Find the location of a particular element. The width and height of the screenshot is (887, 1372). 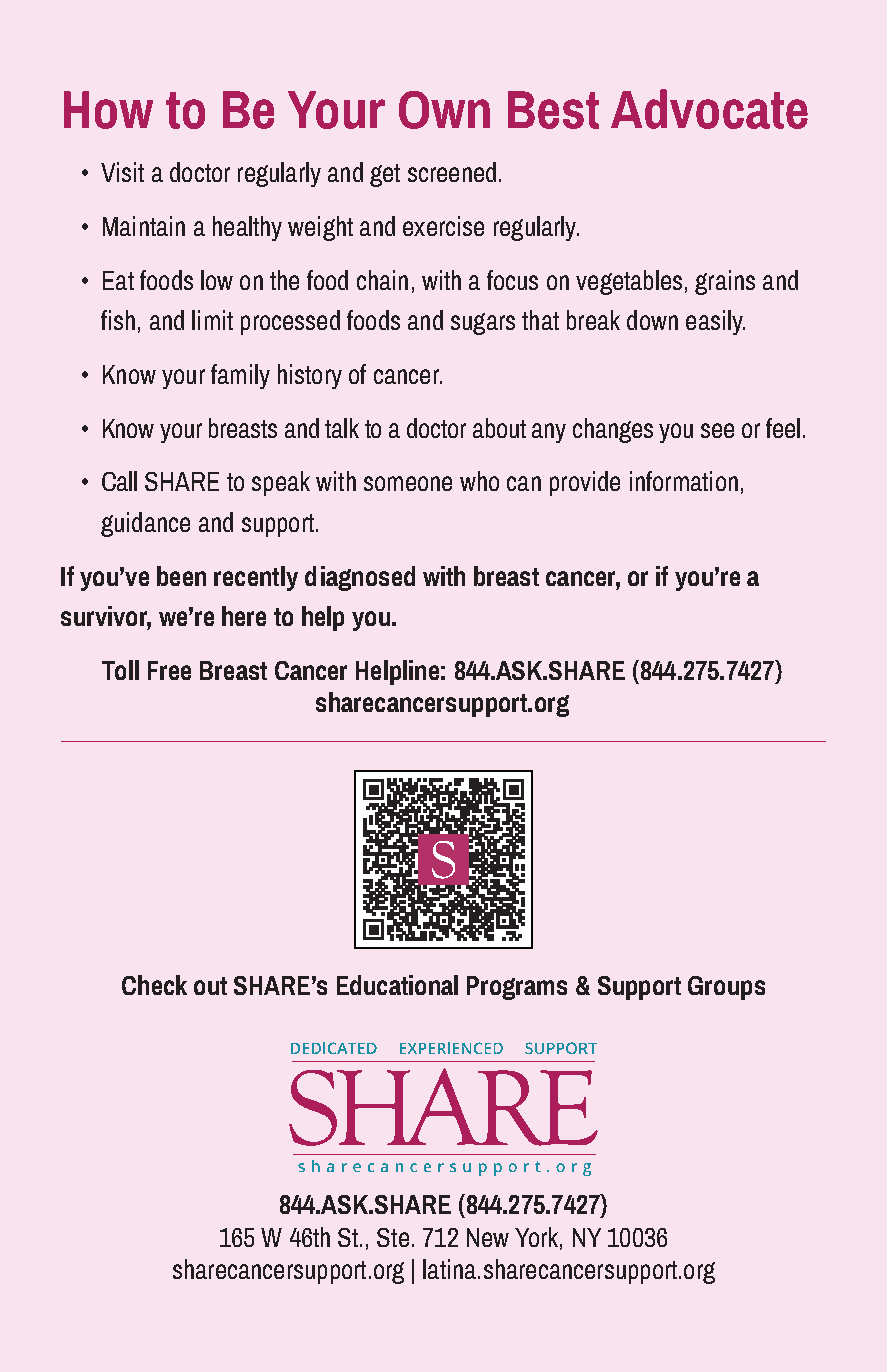

Groups is located at coordinates (726, 988).
